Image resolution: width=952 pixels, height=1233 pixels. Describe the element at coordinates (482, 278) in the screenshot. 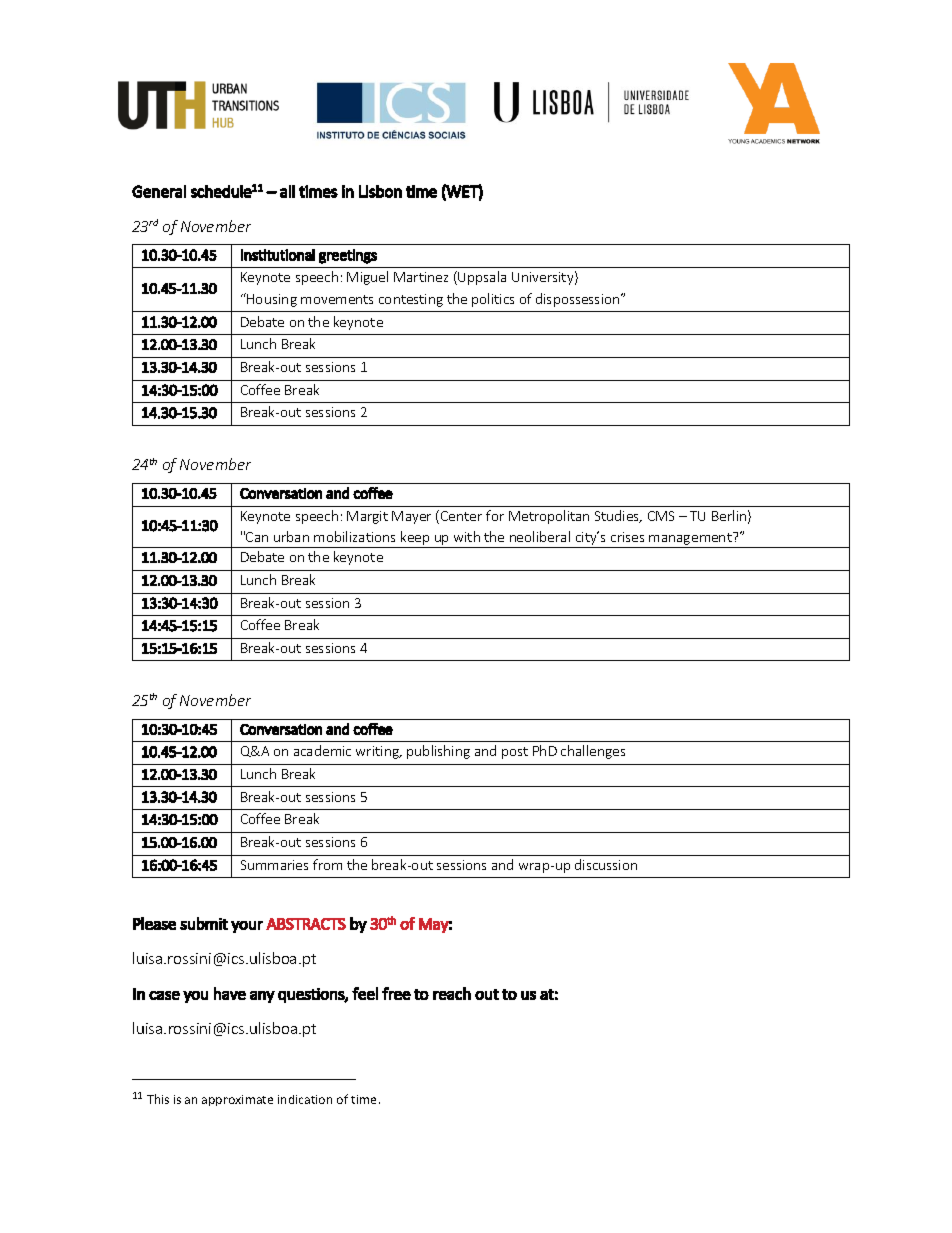

I see `Uppsala` at that location.
